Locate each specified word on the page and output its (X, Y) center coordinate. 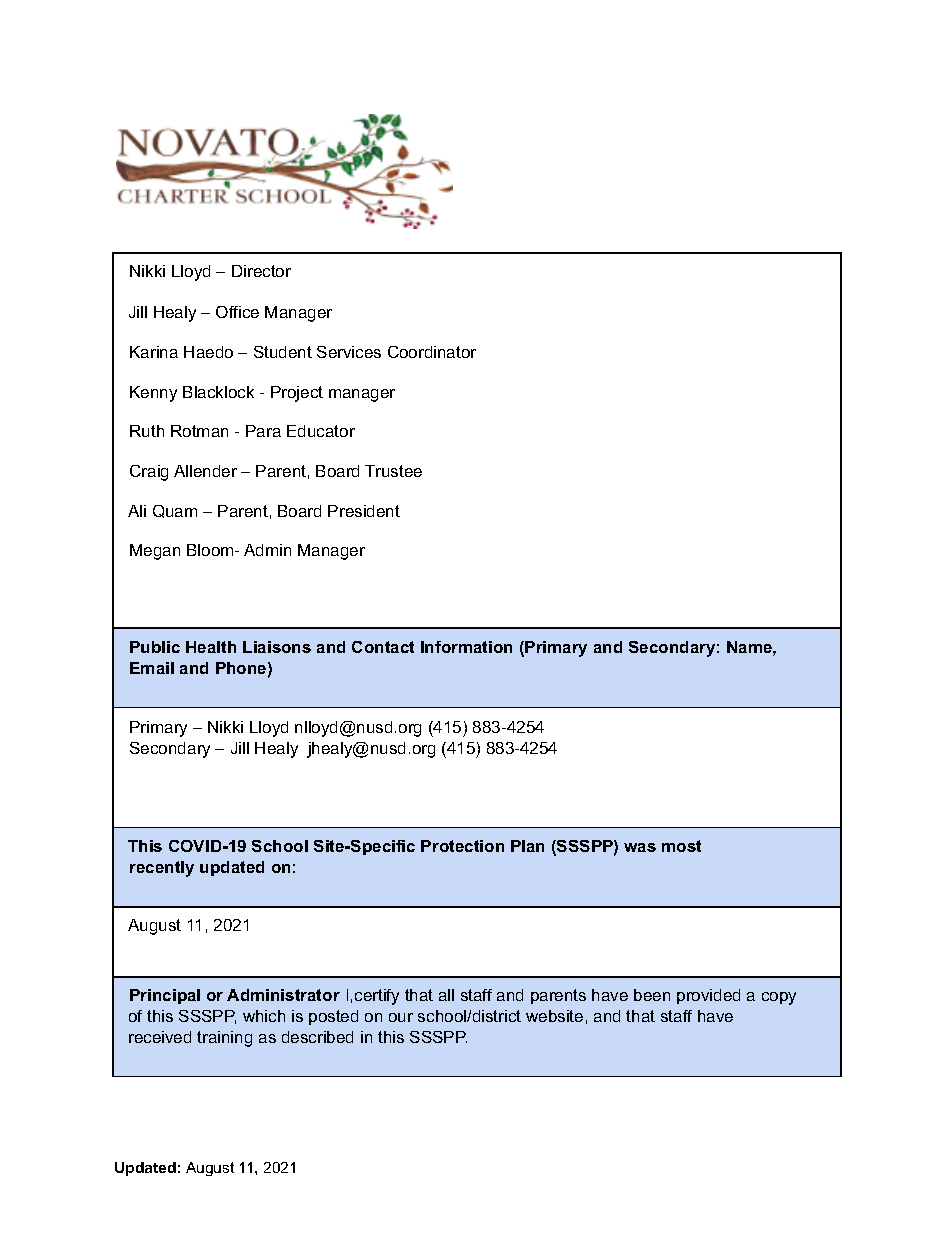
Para (263, 431)
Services (349, 352)
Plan (527, 846)
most (681, 846)
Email (152, 668)
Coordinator (432, 352)
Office (237, 312)
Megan (155, 552)
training (224, 1039)
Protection (462, 846)
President (364, 511)
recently (162, 869)
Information (466, 647)
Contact (383, 647)
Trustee (393, 471)
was (640, 847)
